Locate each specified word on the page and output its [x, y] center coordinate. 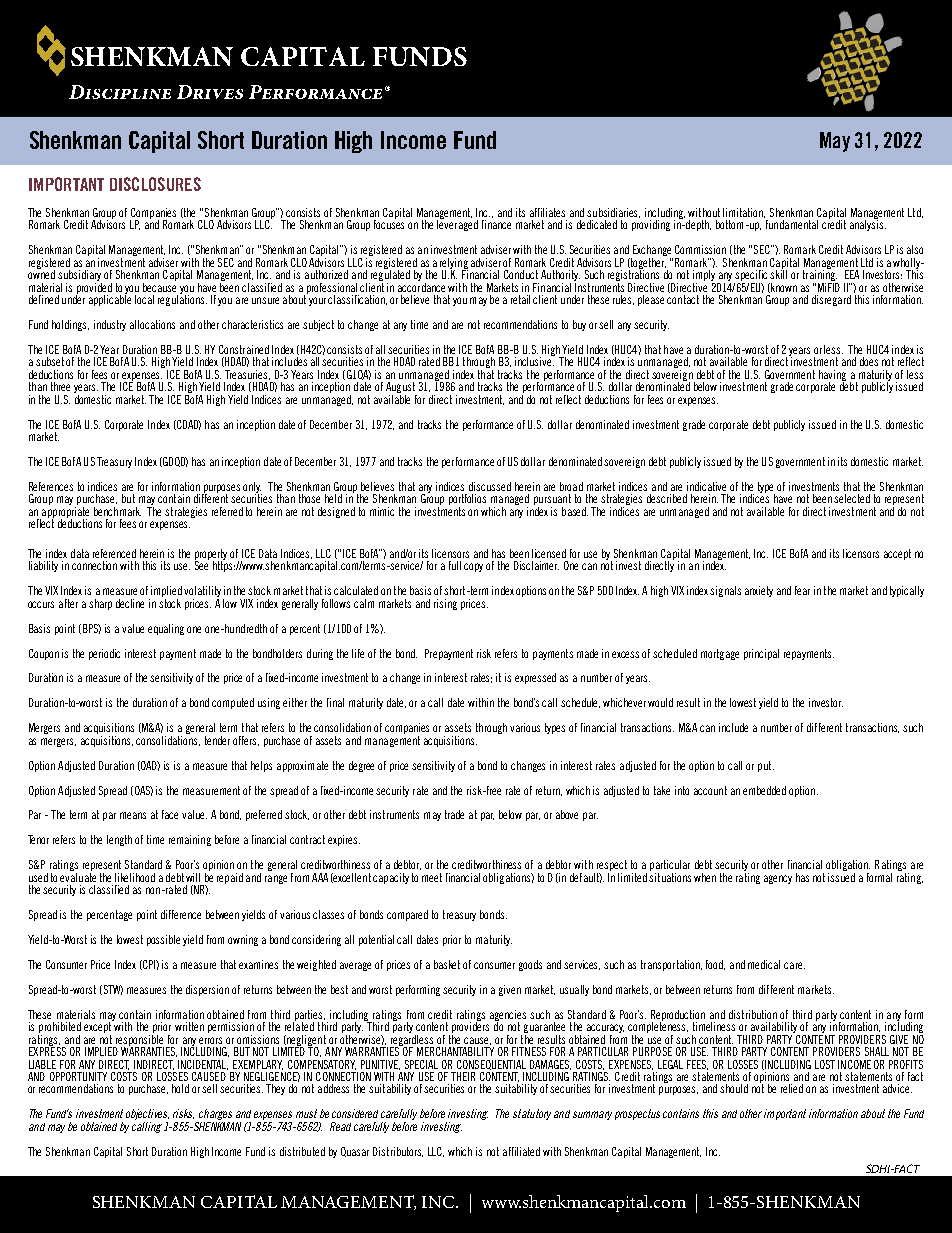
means [133, 815]
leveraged [457, 224]
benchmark [117, 511]
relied [792, 1088]
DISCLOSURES [155, 184]
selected [852, 498]
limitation [744, 213]
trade [454, 814]
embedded [764, 790]
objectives [147, 1116]
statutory [532, 1114]
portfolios [467, 501]
